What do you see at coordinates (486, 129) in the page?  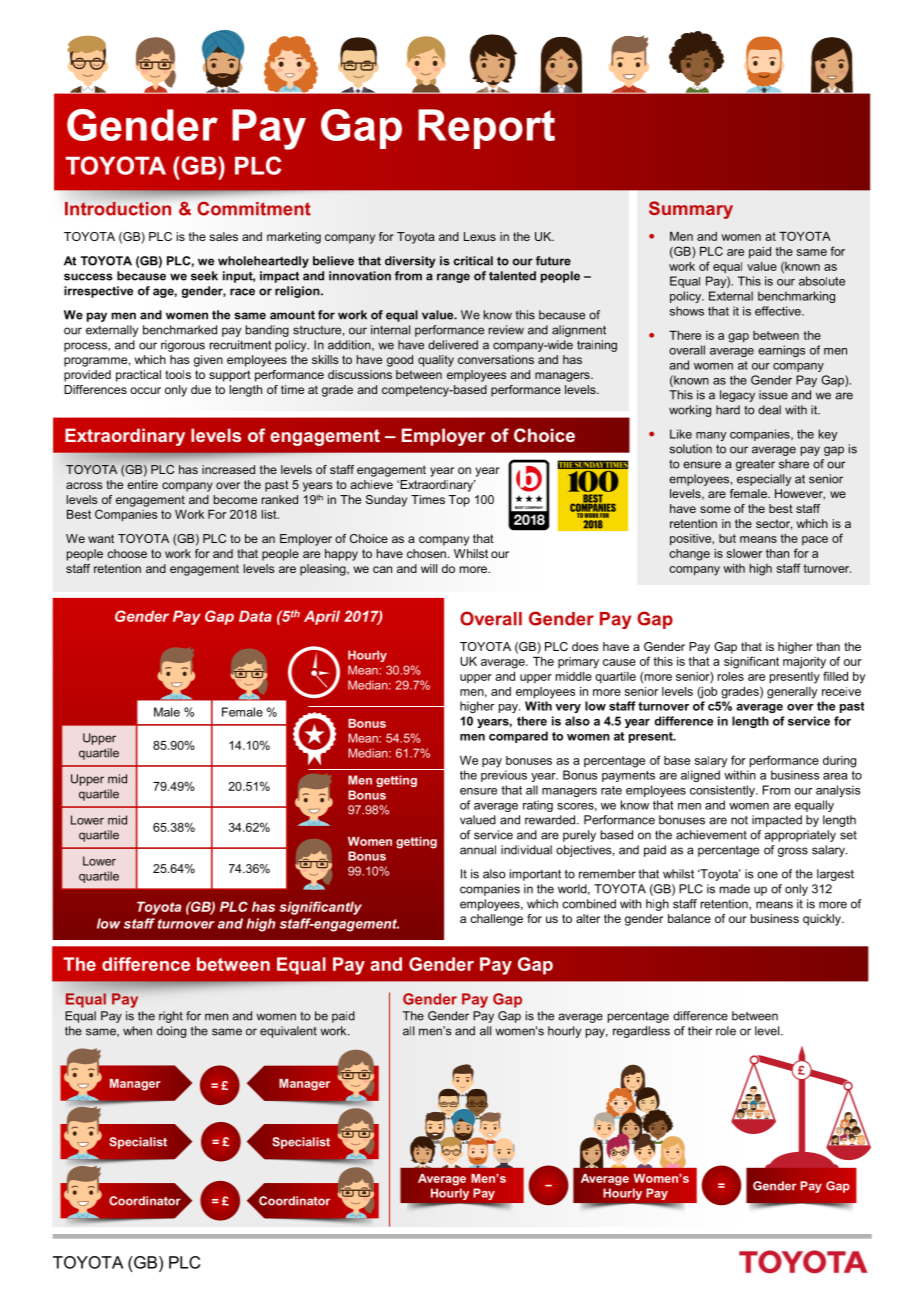 I see `Report` at bounding box center [486, 129].
